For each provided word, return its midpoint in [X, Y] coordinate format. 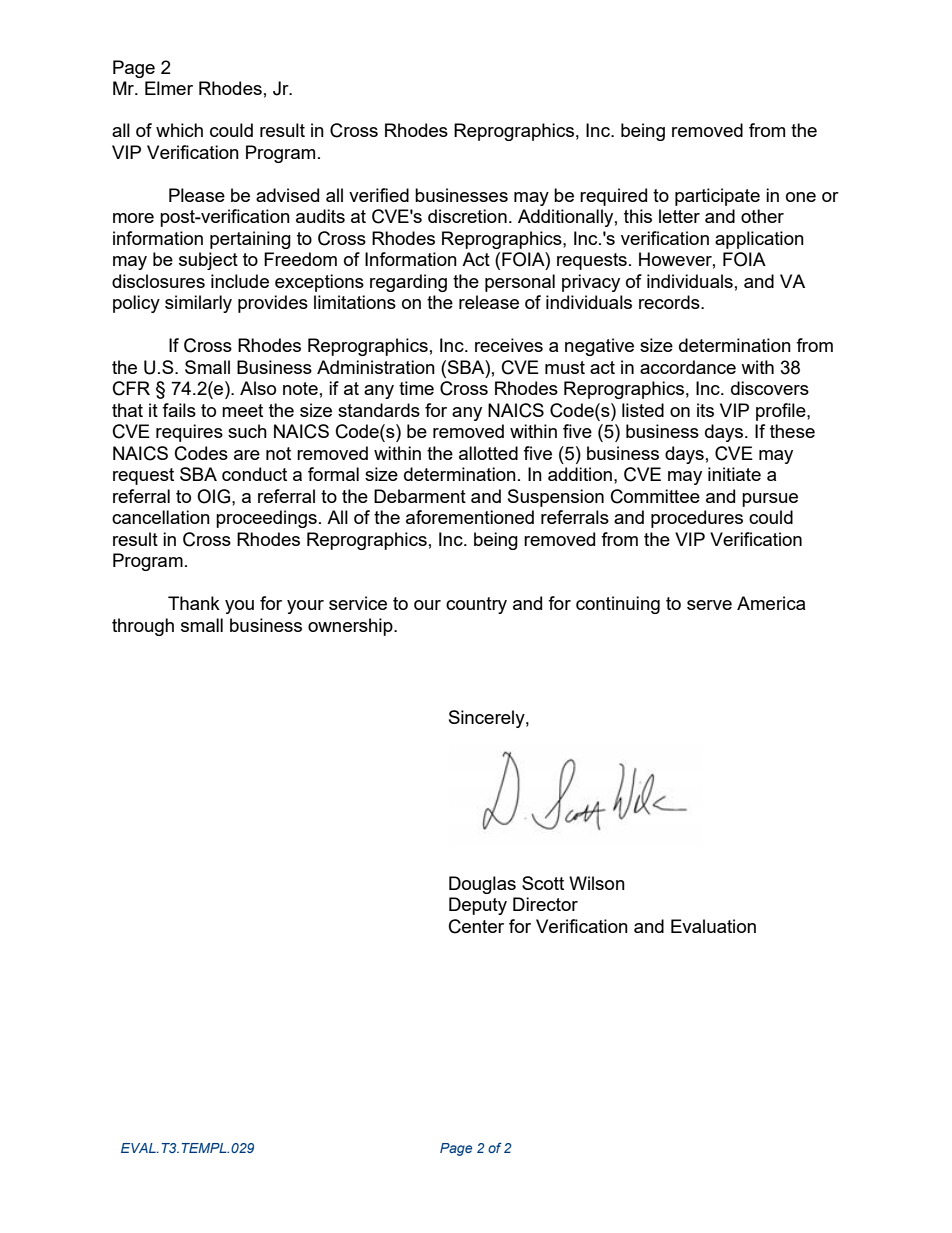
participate [717, 197]
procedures [697, 519]
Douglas [482, 885]
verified [379, 195]
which [179, 130]
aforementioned [470, 517]
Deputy [478, 906]
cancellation [161, 517]
